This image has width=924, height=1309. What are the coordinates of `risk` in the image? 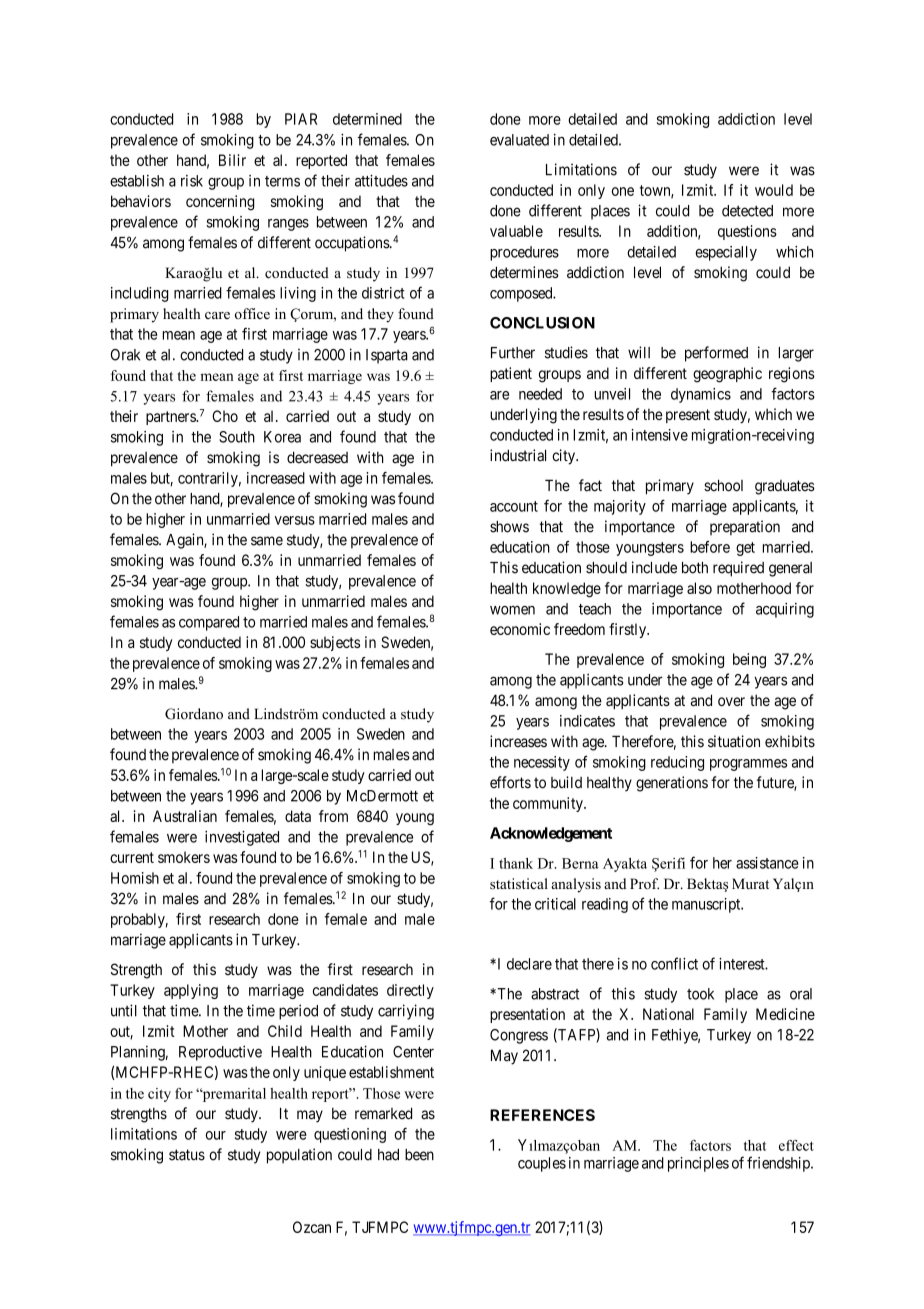 It's located at (192, 181).
